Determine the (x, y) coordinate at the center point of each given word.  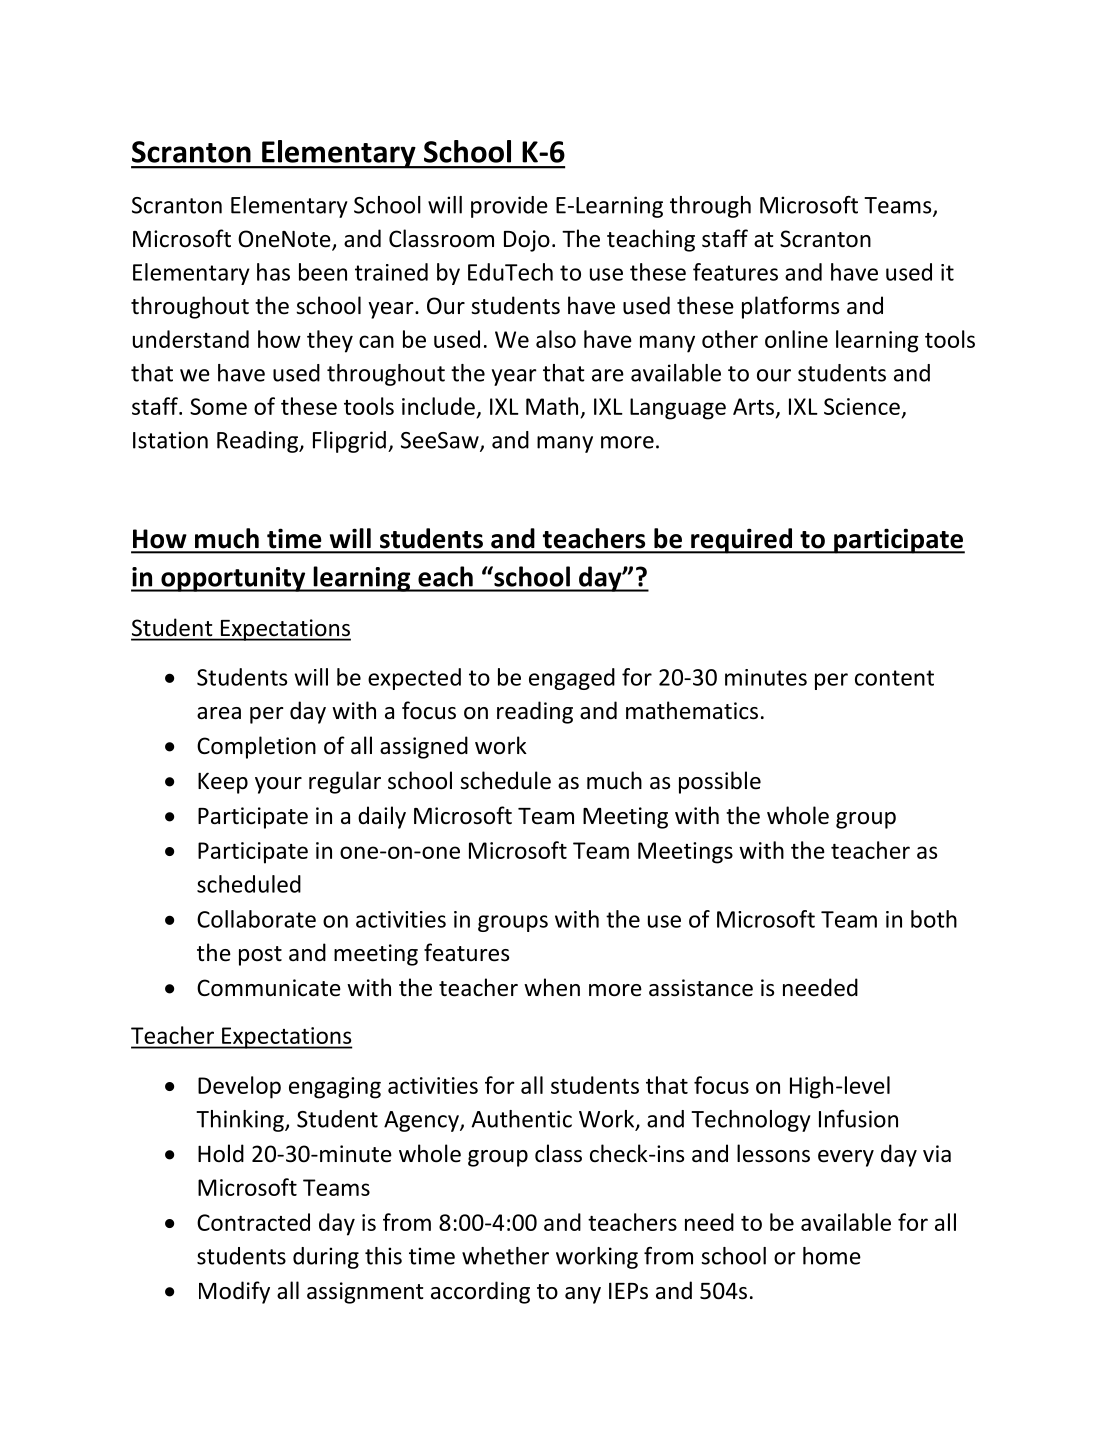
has (273, 272)
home (832, 1256)
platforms (790, 307)
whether (505, 1256)
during (326, 1258)
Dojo (527, 241)
